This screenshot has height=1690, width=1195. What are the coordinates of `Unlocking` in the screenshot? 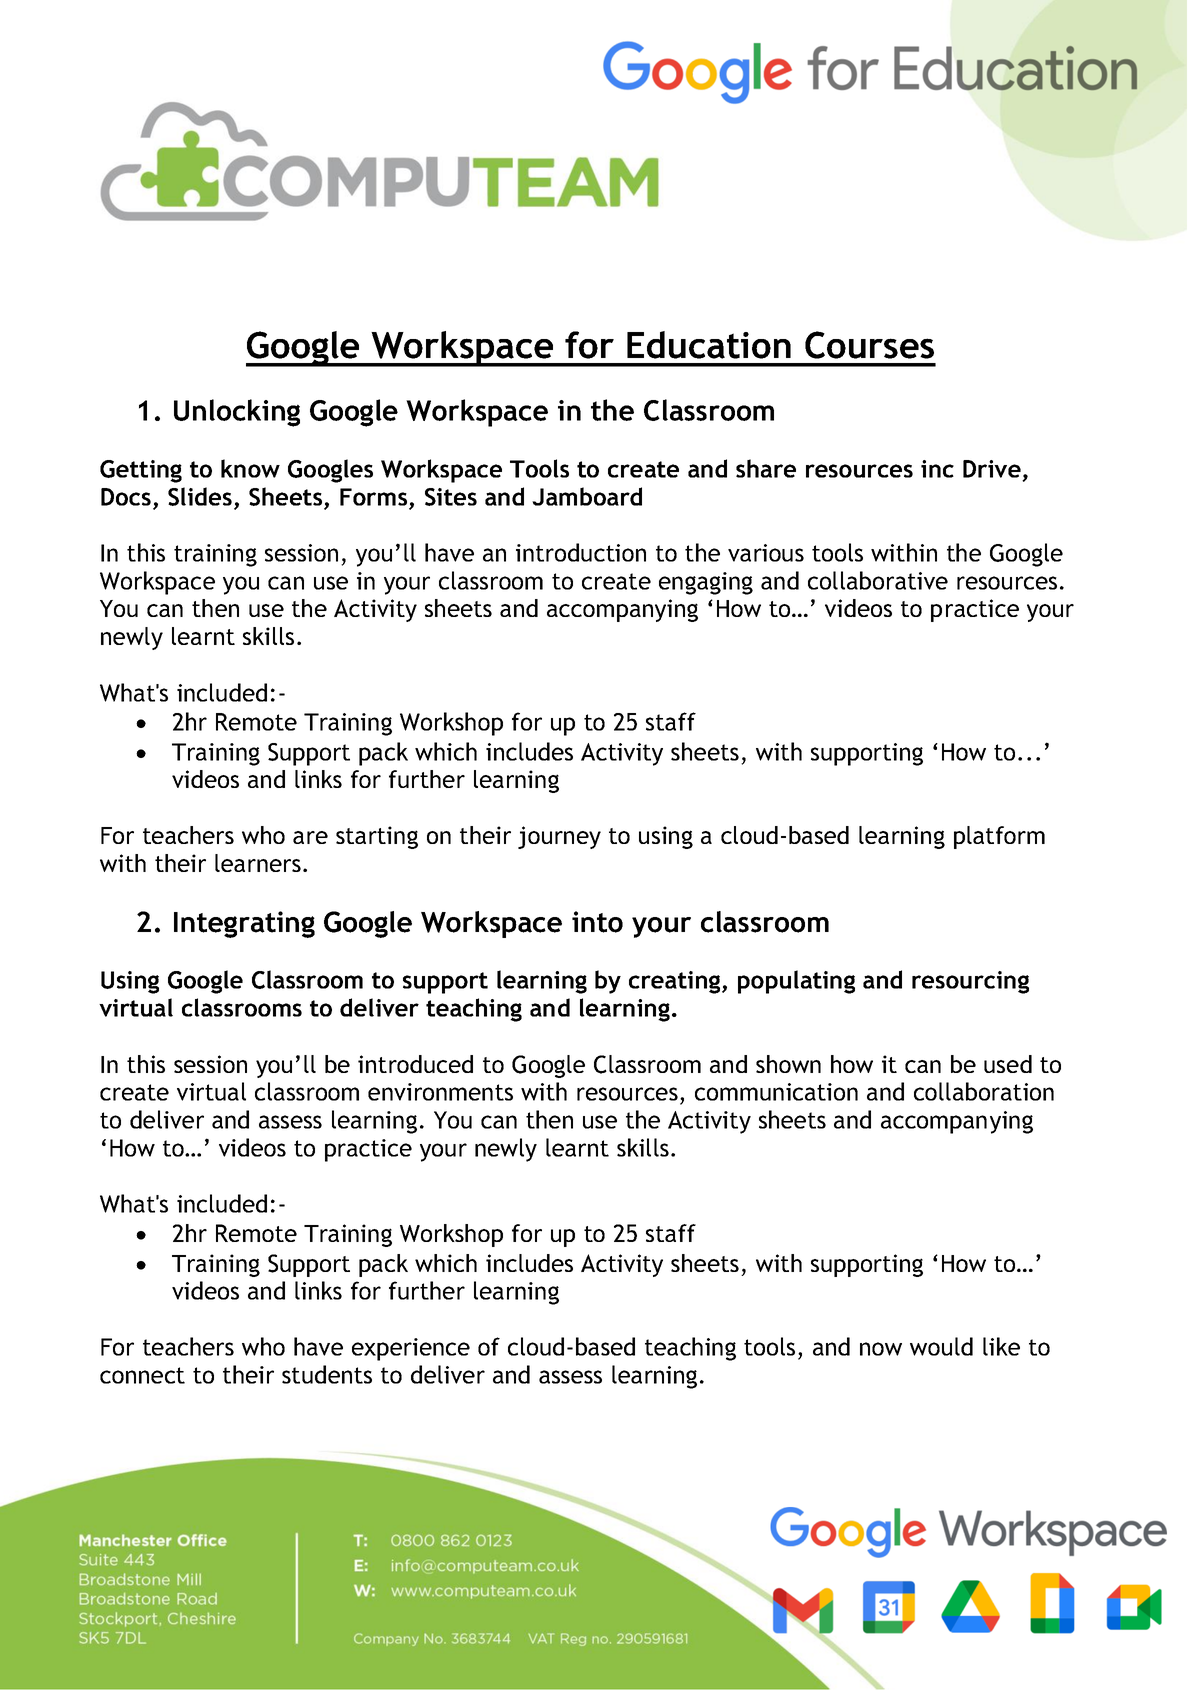 It's located at (237, 413).
